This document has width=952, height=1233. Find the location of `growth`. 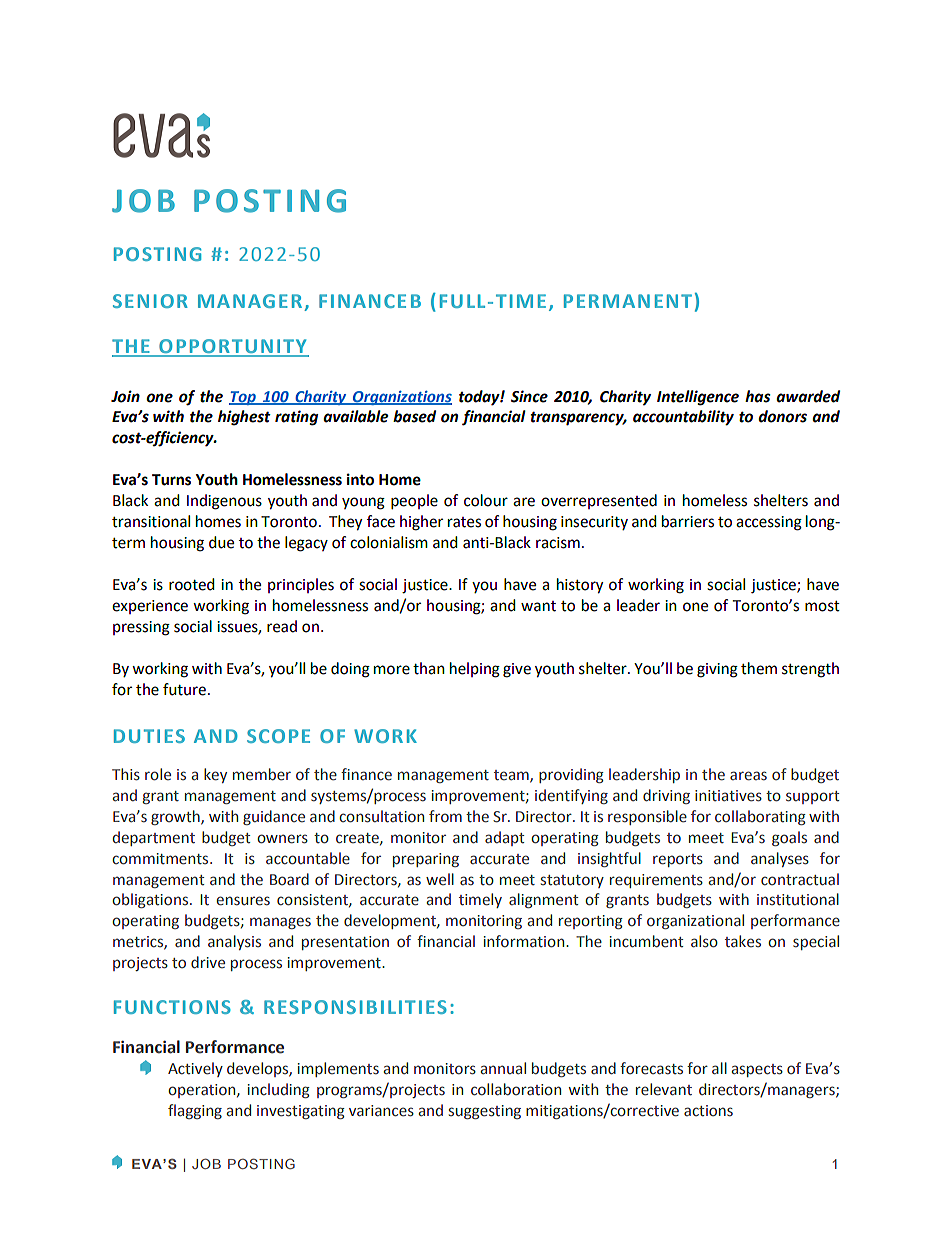

growth is located at coordinates (176, 817).
